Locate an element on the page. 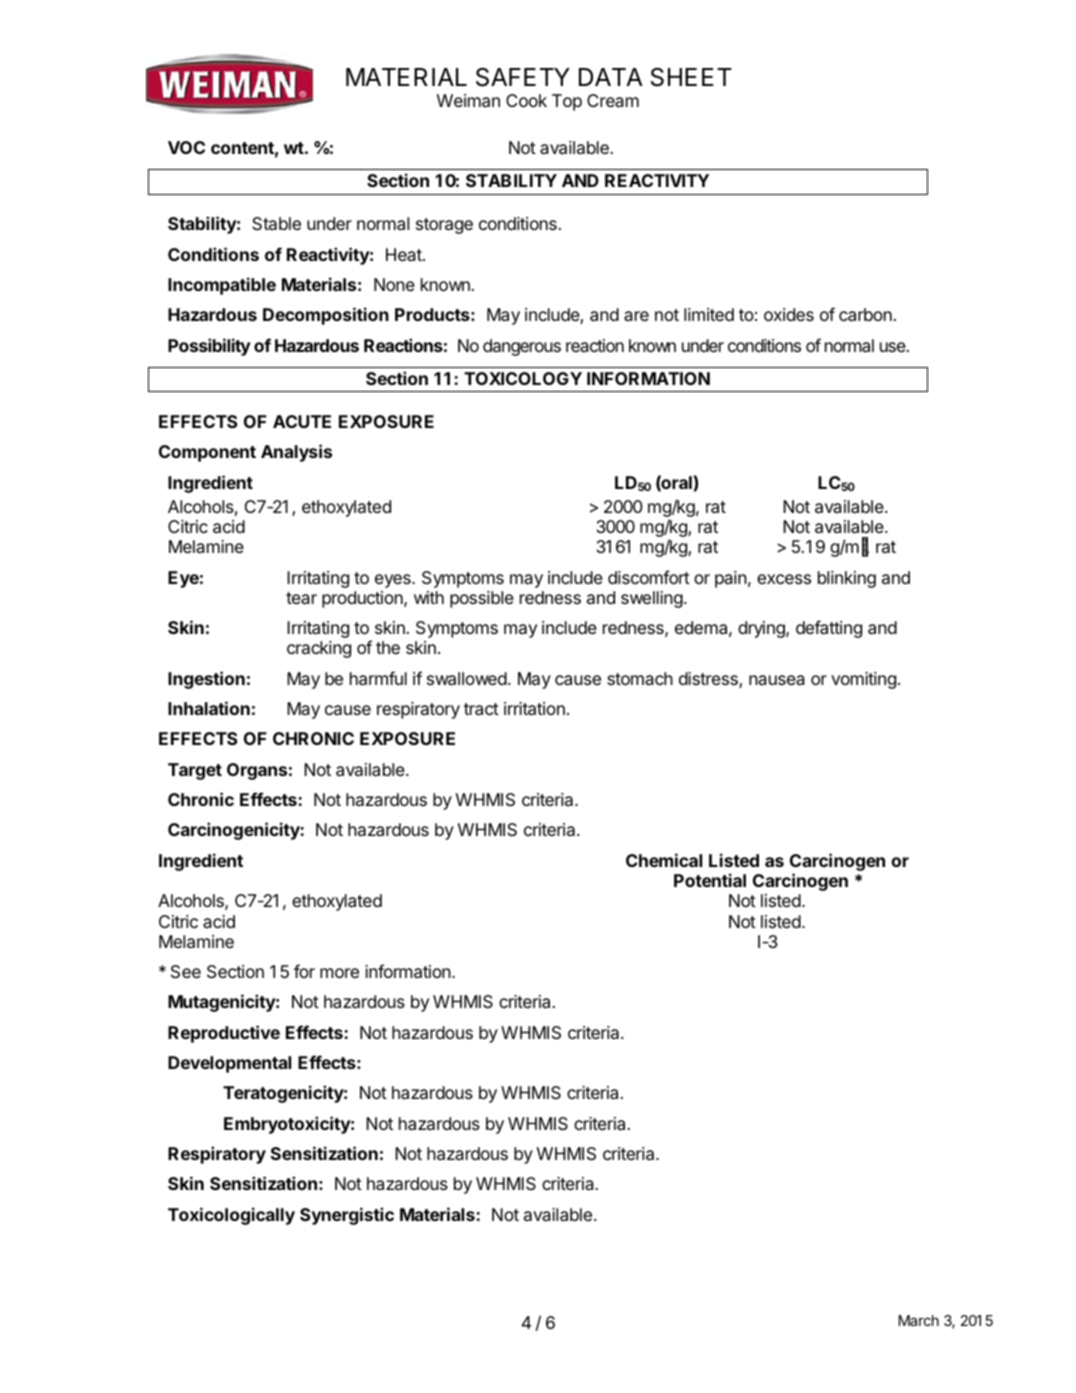 The image size is (1076, 1393). irritation is located at coordinates (534, 709).
